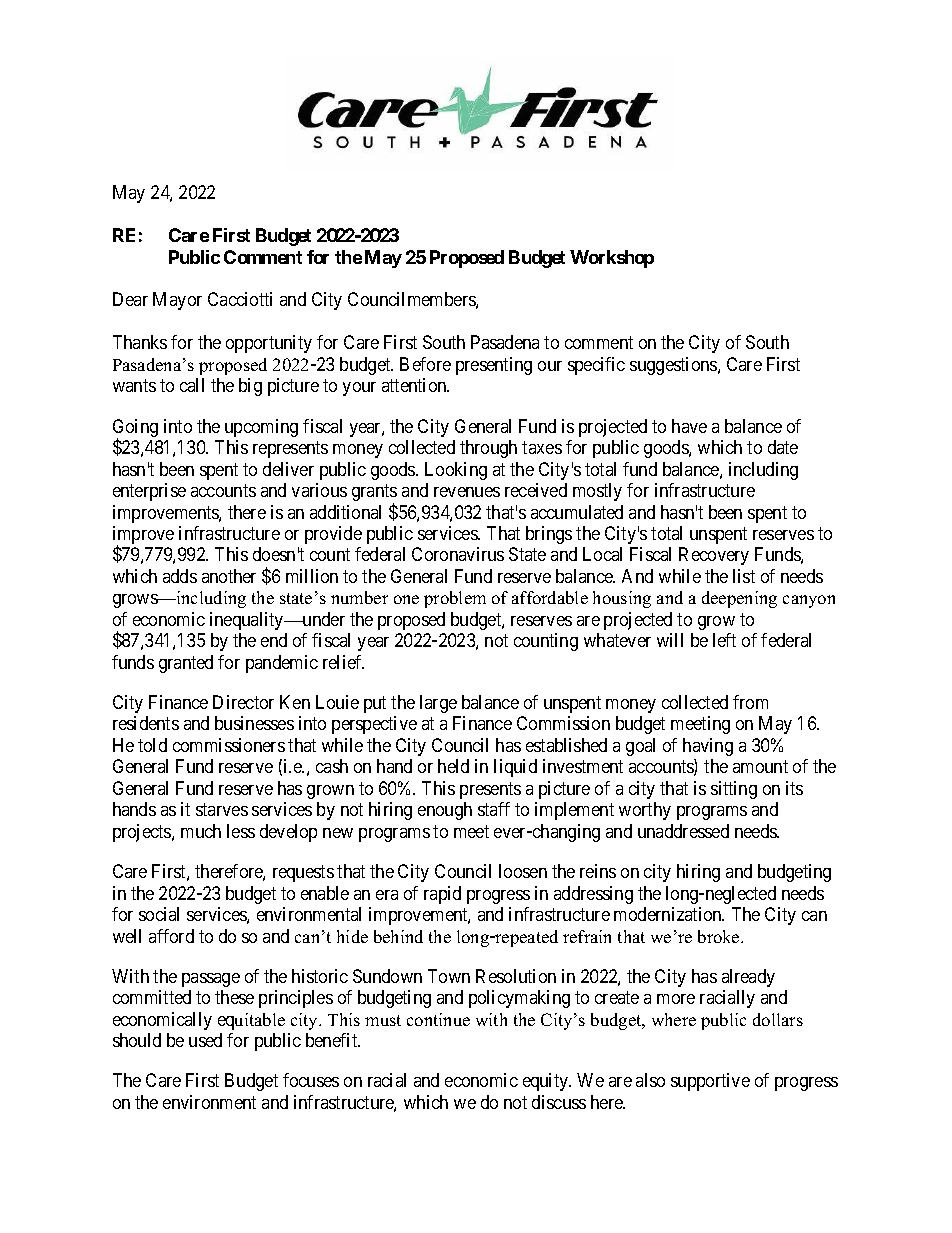 This screenshot has height=1233, width=952. Describe the element at coordinates (734, 790) in the screenshot. I see `sitting` at that location.
